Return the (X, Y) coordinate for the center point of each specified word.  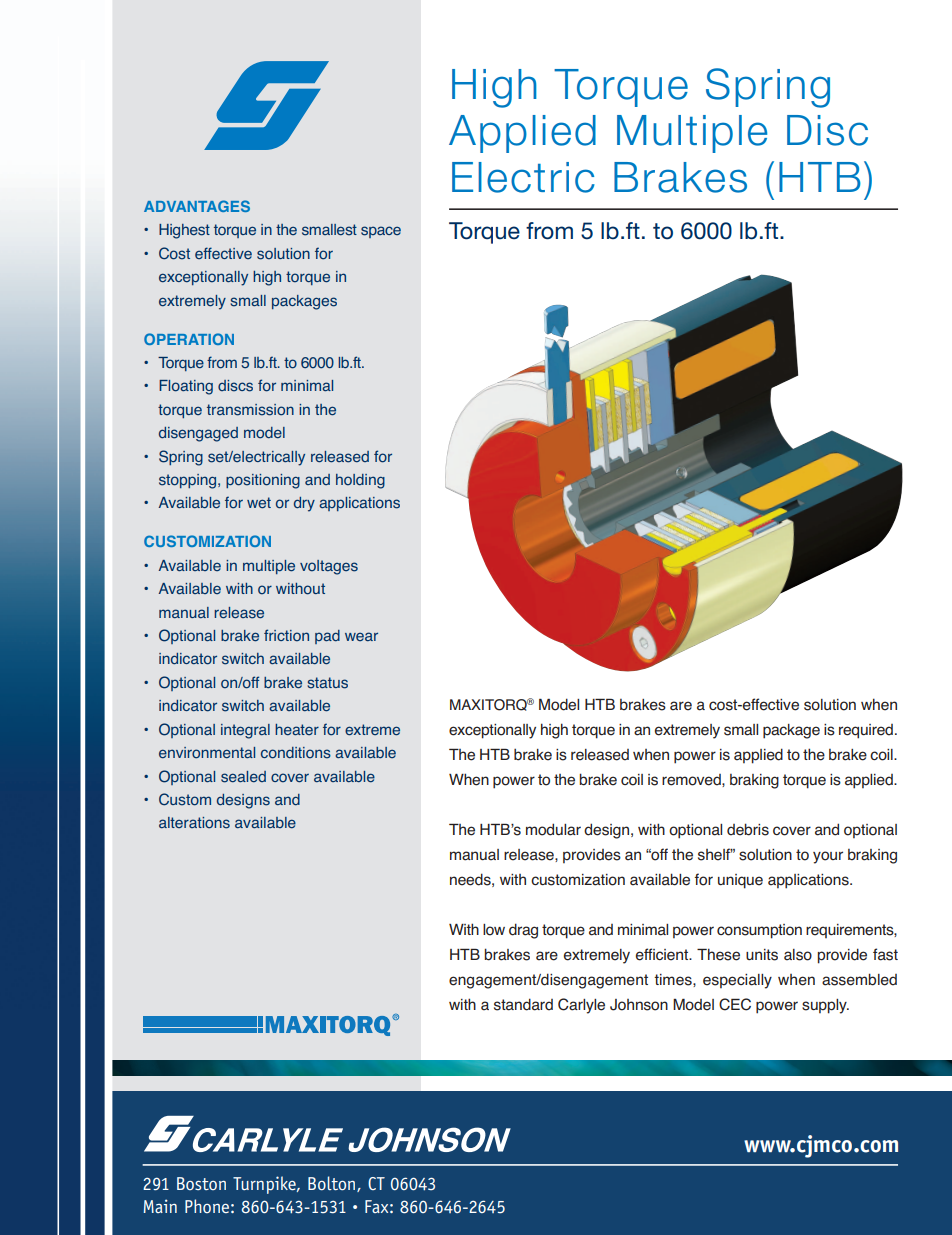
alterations (194, 823)
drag (523, 931)
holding (360, 481)
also (798, 955)
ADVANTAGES (197, 206)
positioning (263, 481)
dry (304, 504)
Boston (201, 1183)
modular (553, 829)
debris (748, 829)
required (866, 731)
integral (245, 731)
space (381, 232)
